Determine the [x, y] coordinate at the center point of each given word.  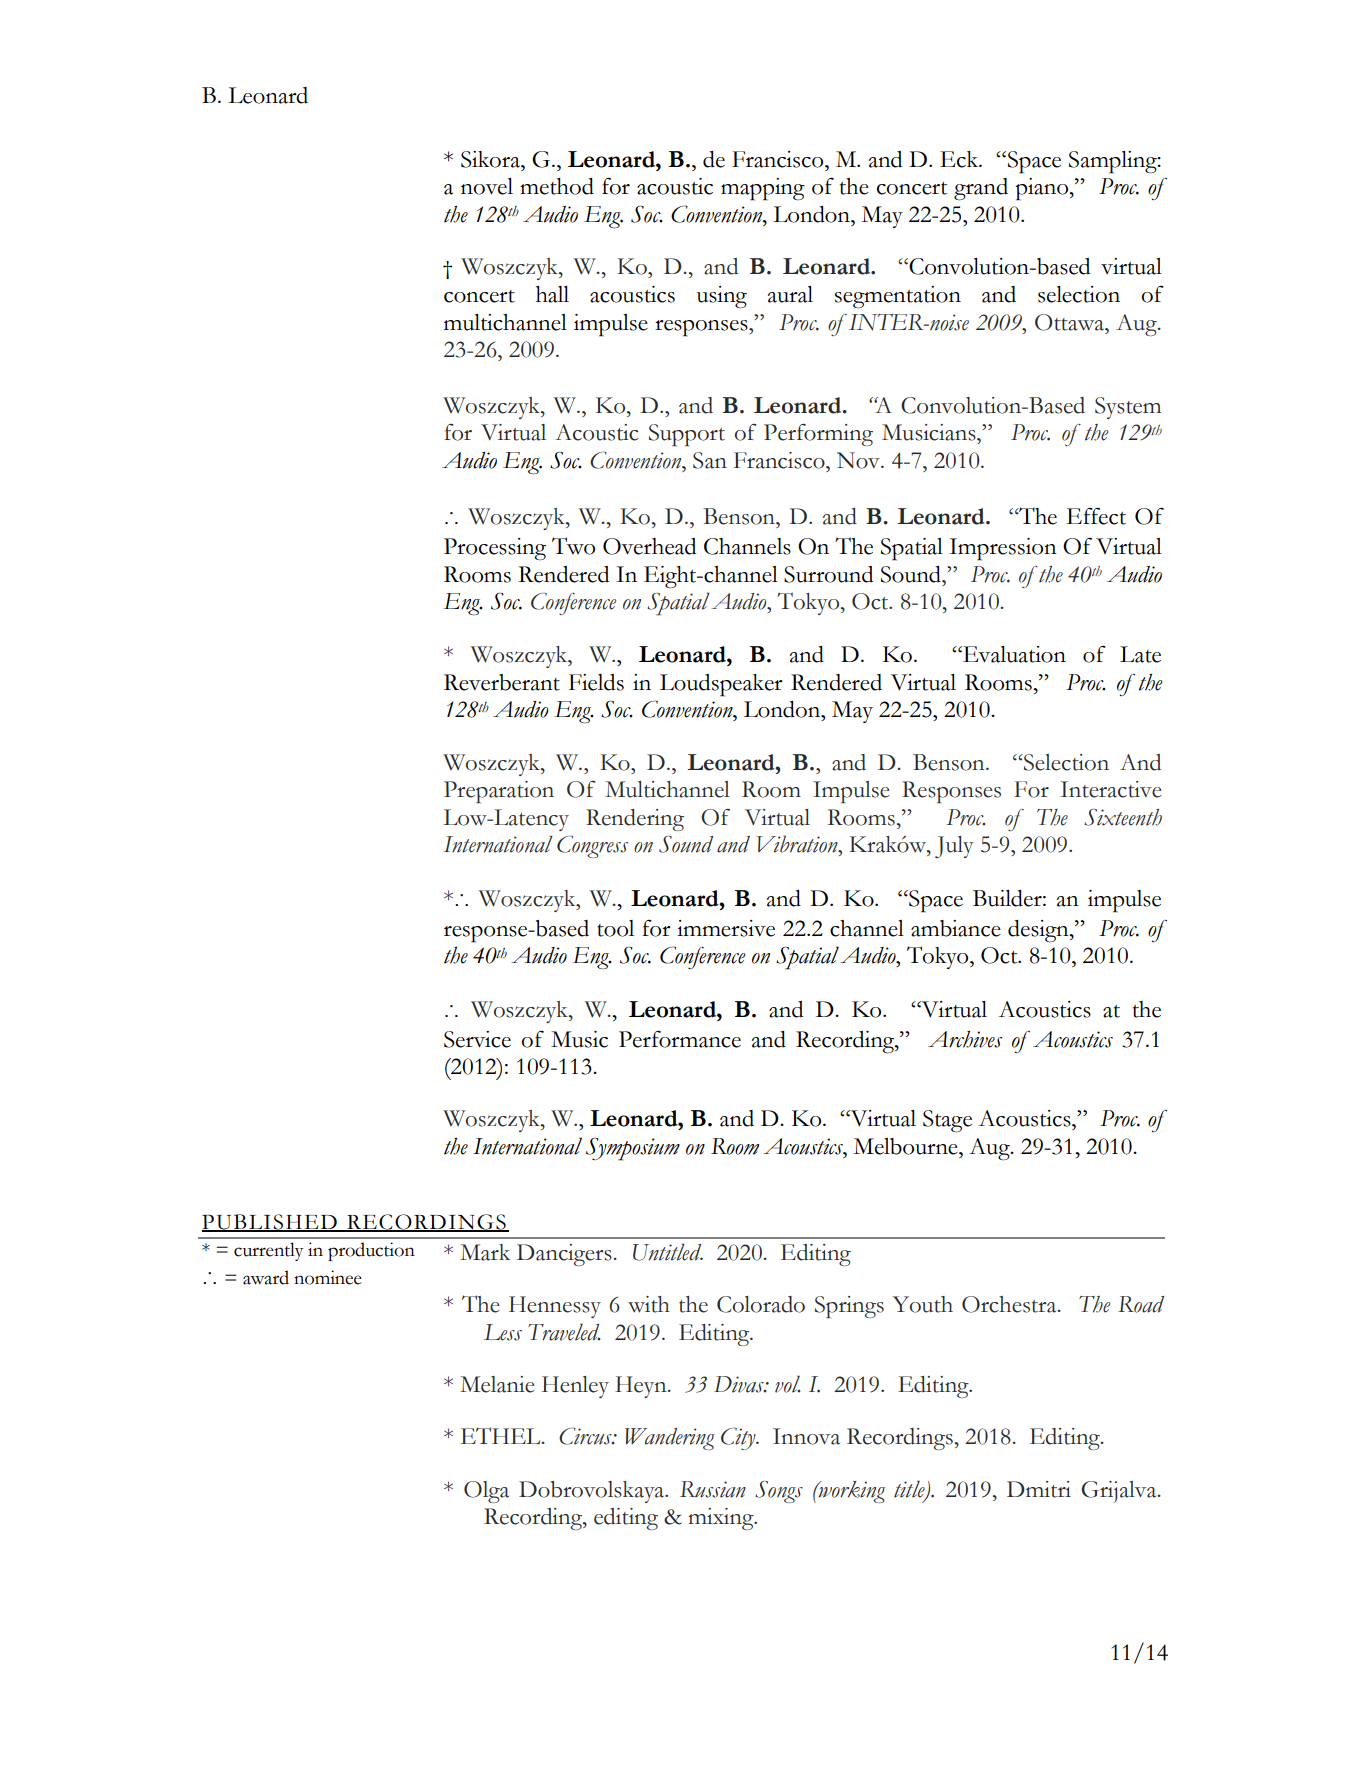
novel [487, 186]
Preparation [499, 792]
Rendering [635, 820]
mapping [763, 189]
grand [981, 189]
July [954, 847]
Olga [486, 1492]
